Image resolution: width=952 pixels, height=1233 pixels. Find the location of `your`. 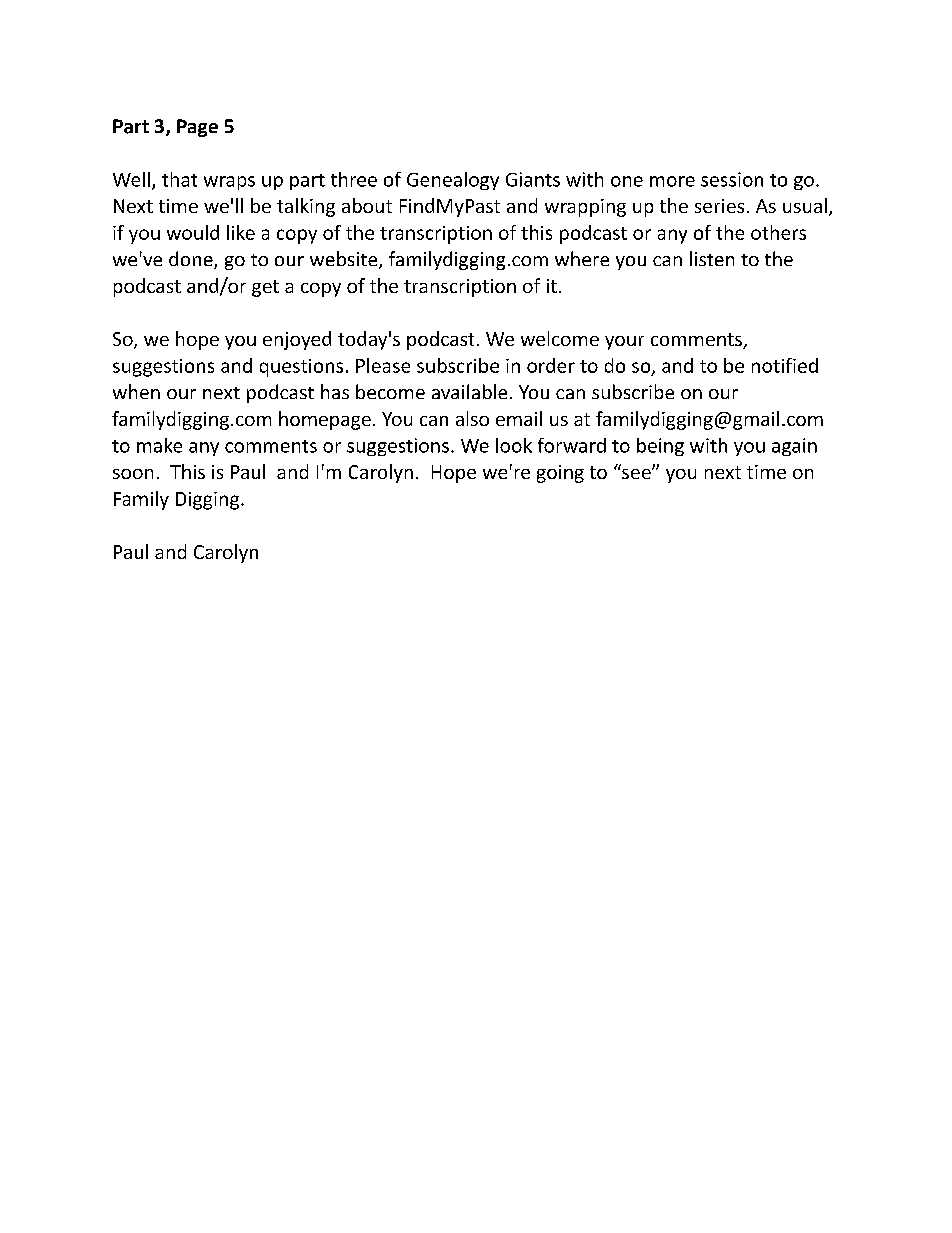

your is located at coordinates (624, 343).
